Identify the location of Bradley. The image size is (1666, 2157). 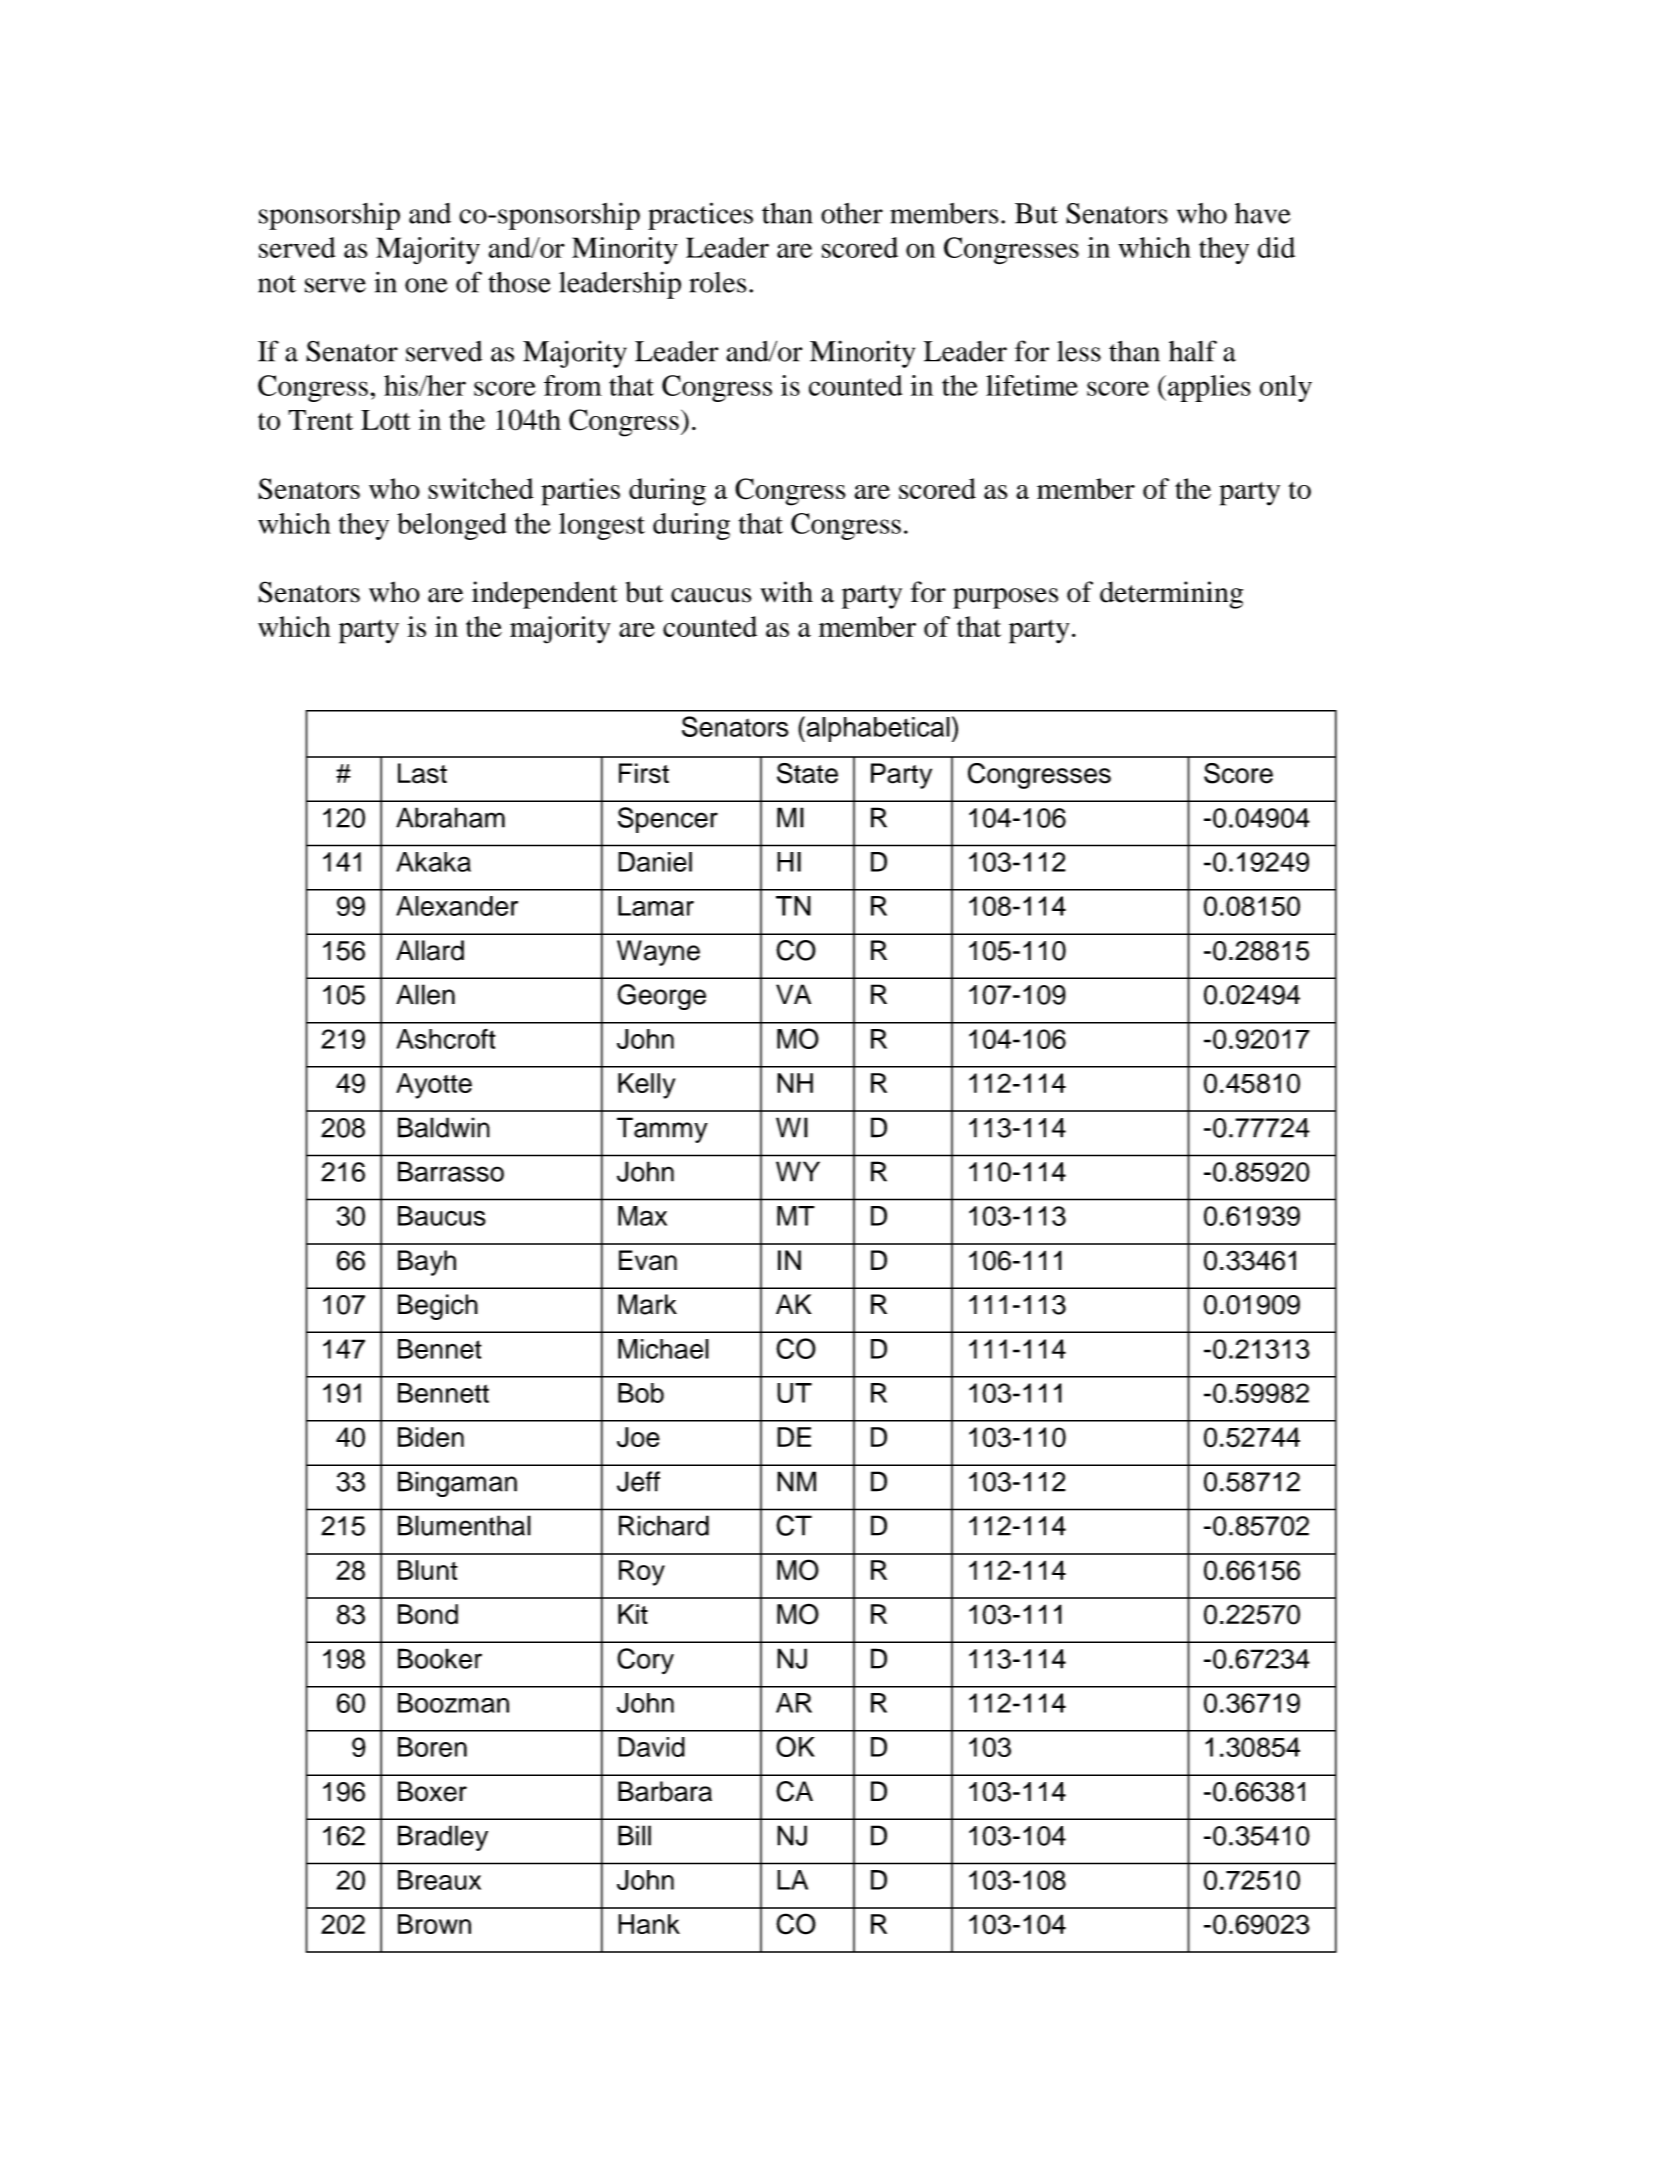
(443, 1838).
